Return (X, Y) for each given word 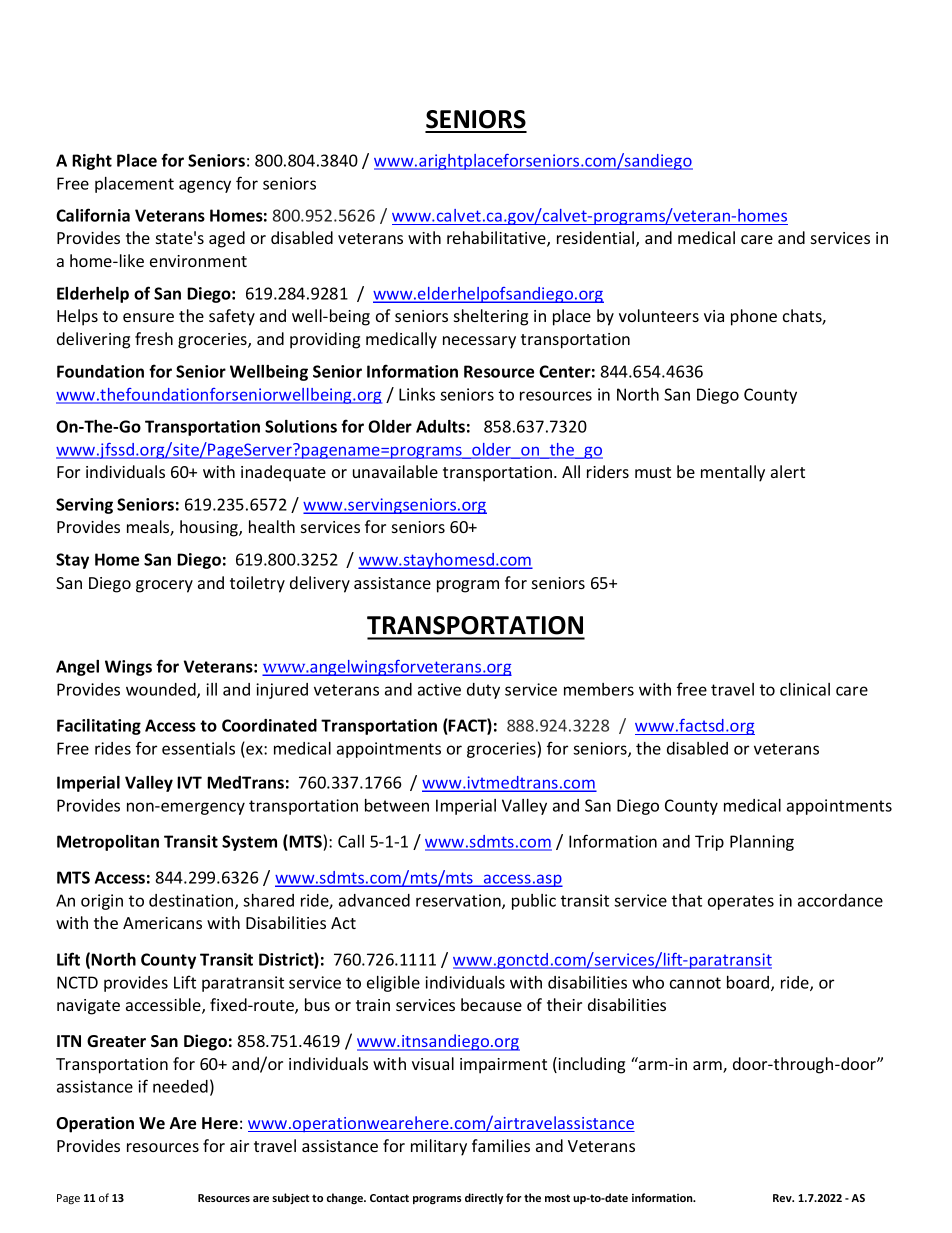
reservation (459, 901)
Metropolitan (108, 843)
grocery (164, 586)
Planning (762, 843)
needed (180, 1086)
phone (754, 317)
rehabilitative (497, 239)
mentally (733, 473)
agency (205, 186)
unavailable (395, 471)
